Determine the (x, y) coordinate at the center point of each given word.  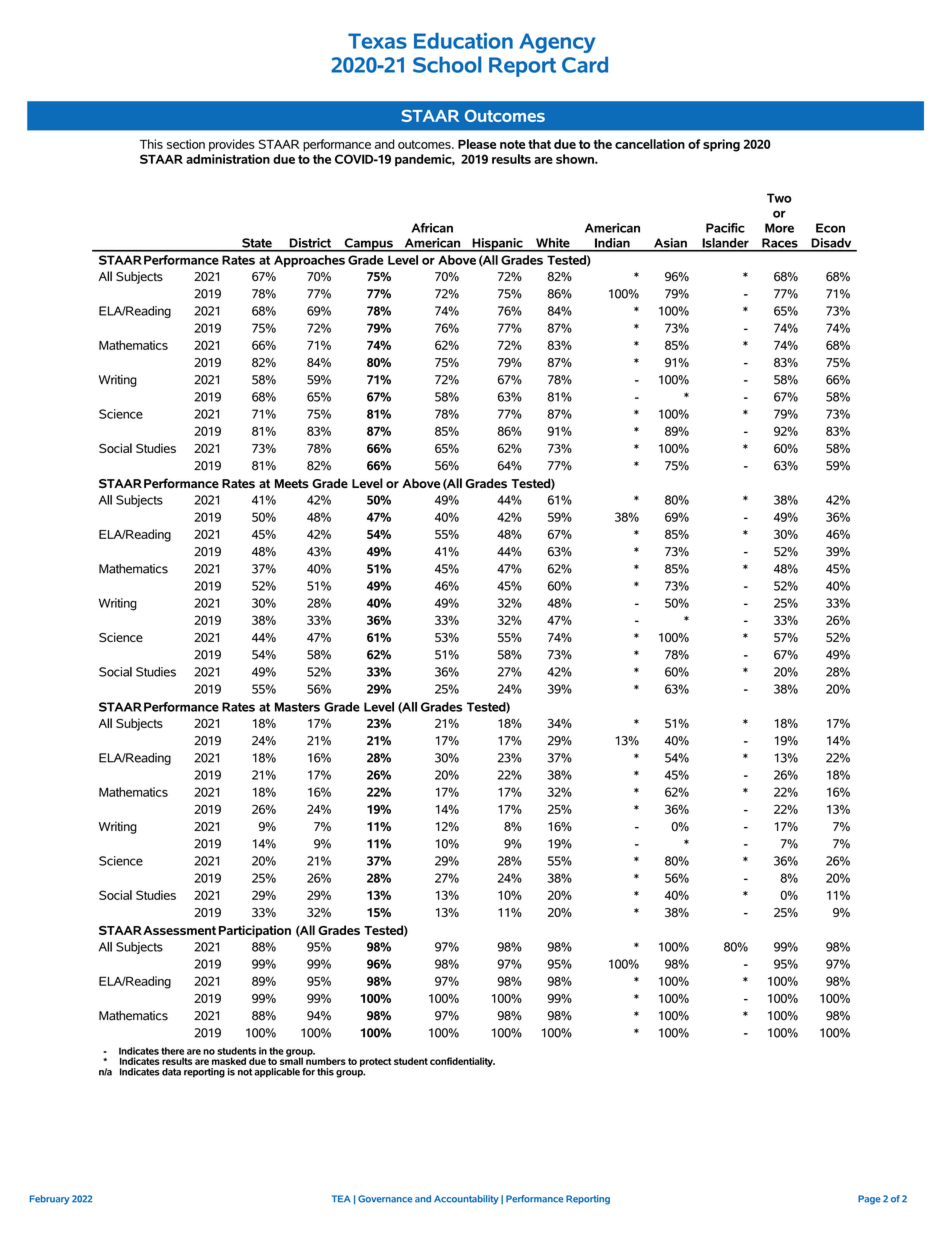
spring (721, 145)
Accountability (466, 1200)
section (186, 144)
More (779, 228)
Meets (292, 483)
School (447, 64)
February (50, 1200)
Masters (297, 707)
